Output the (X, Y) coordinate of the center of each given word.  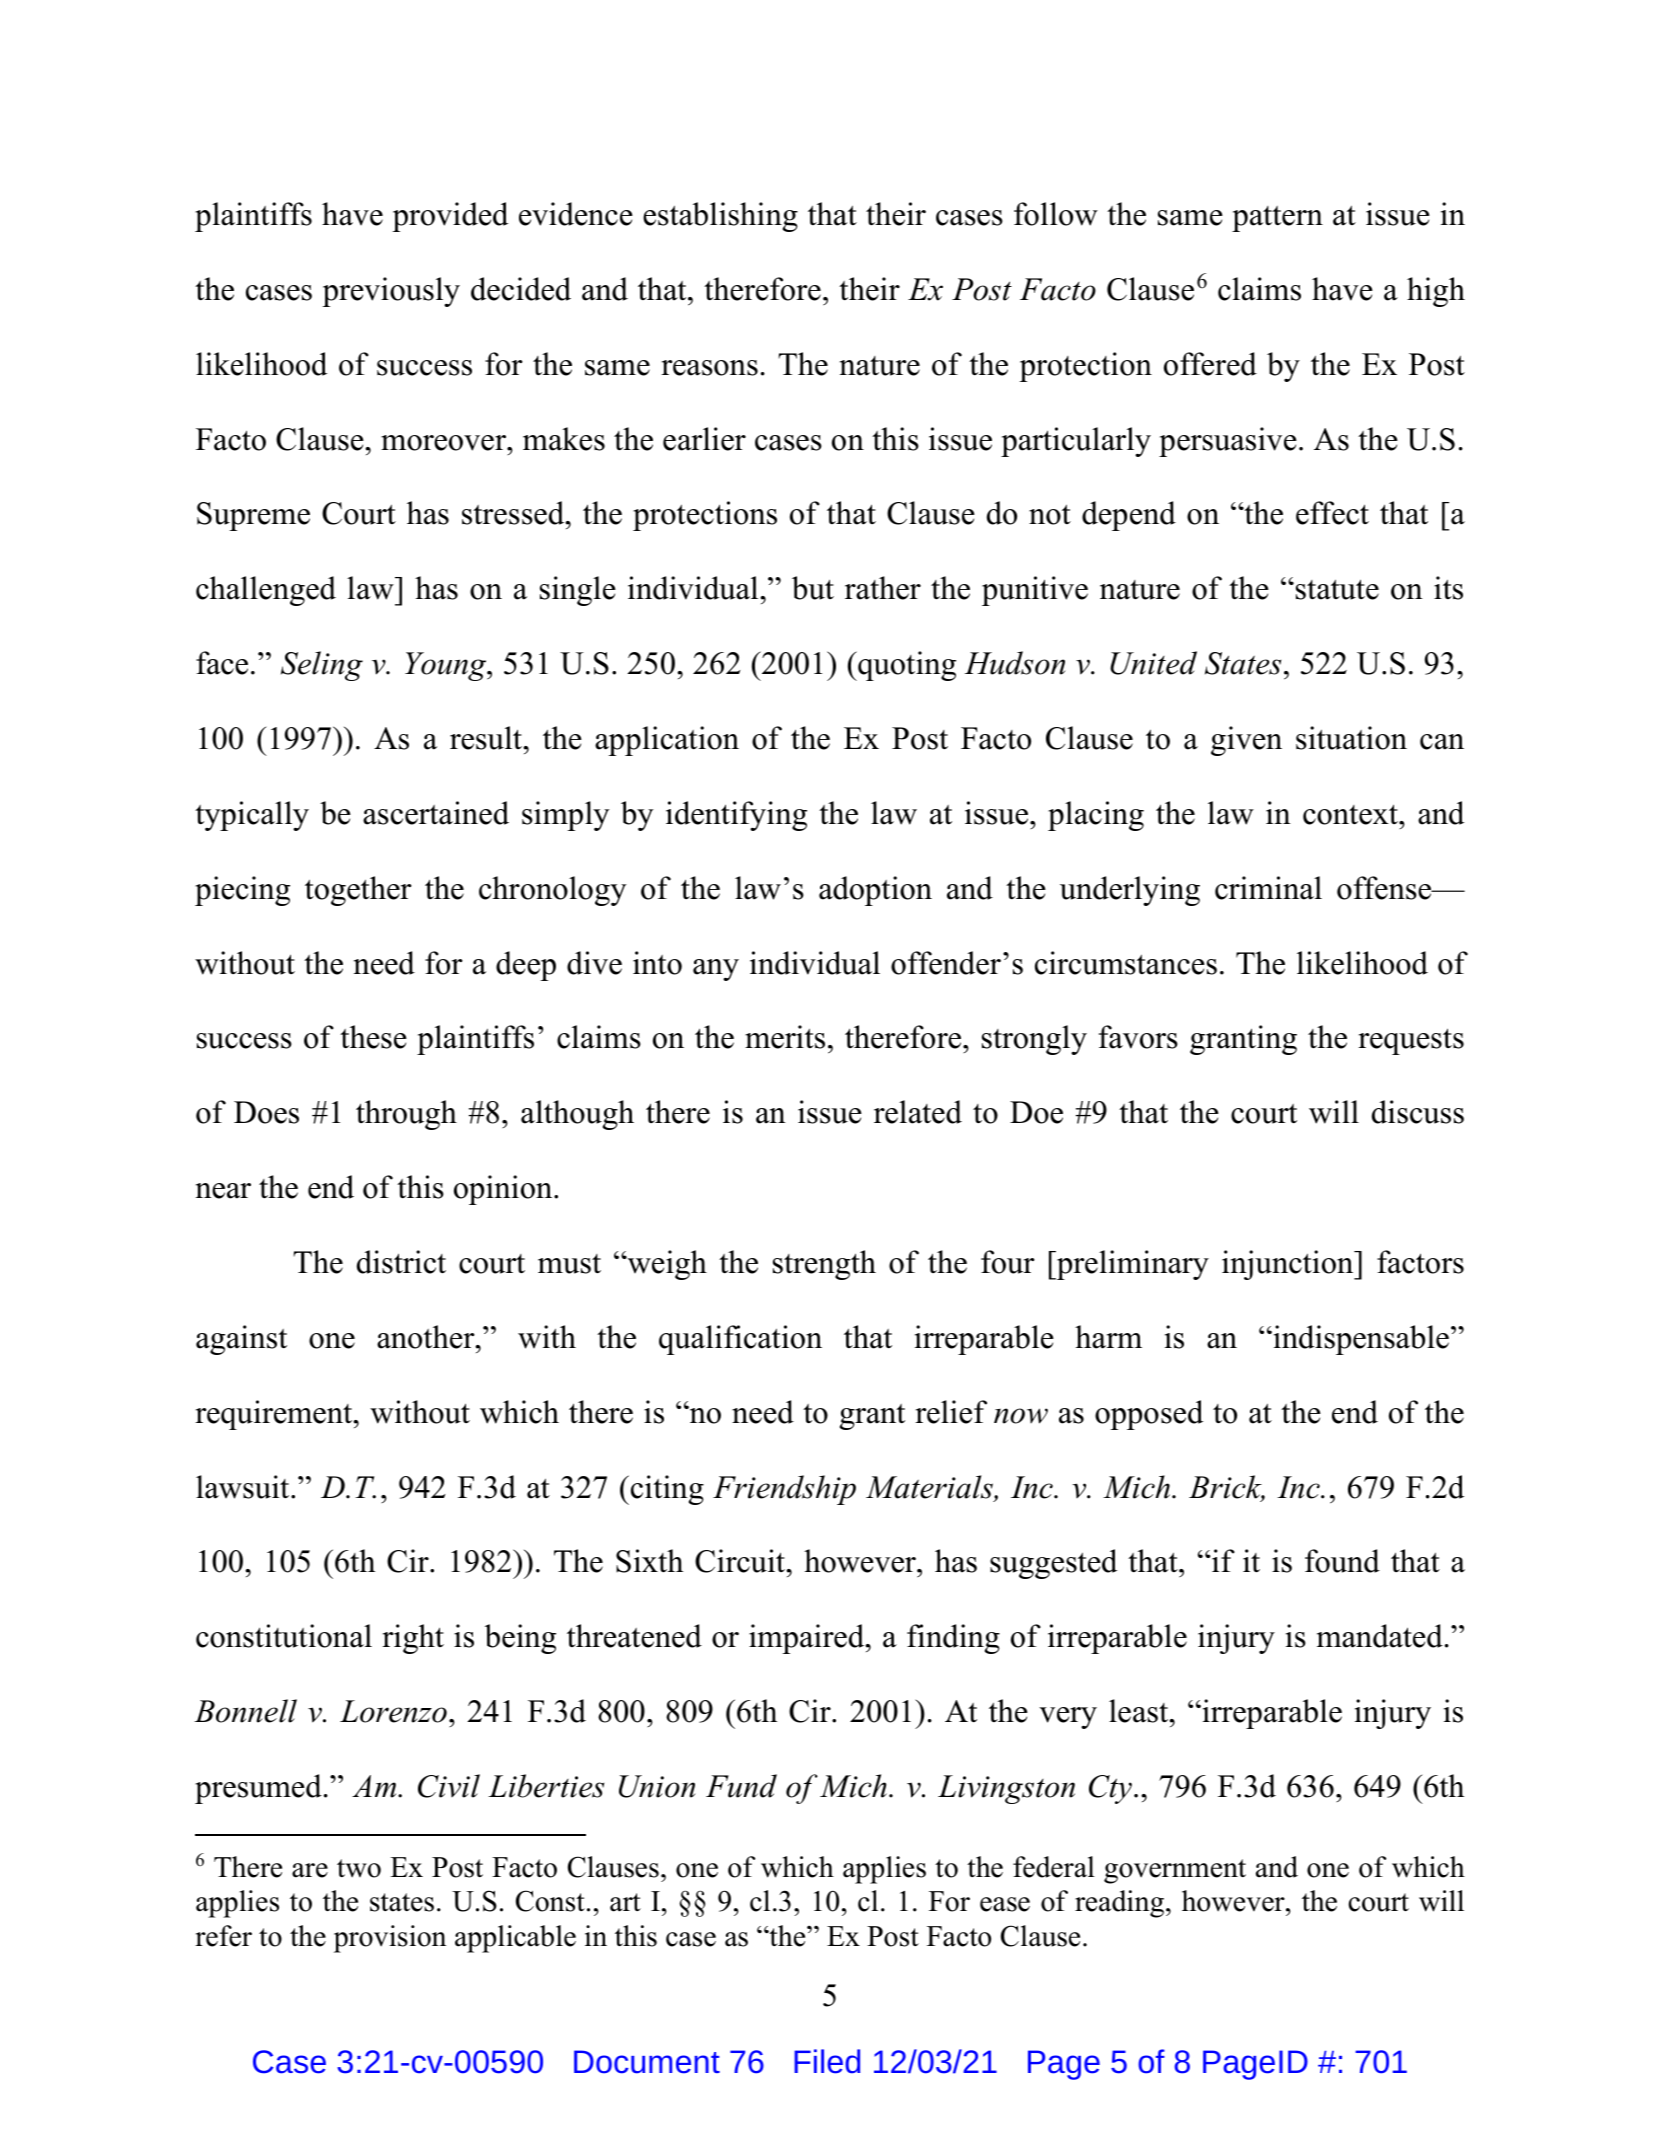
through (406, 1115)
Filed (827, 2061)
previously (391, 292)
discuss (1418, 1112)
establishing (720, 217)
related (918, 1112)
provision (390, 1939)
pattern (1277, 219)
